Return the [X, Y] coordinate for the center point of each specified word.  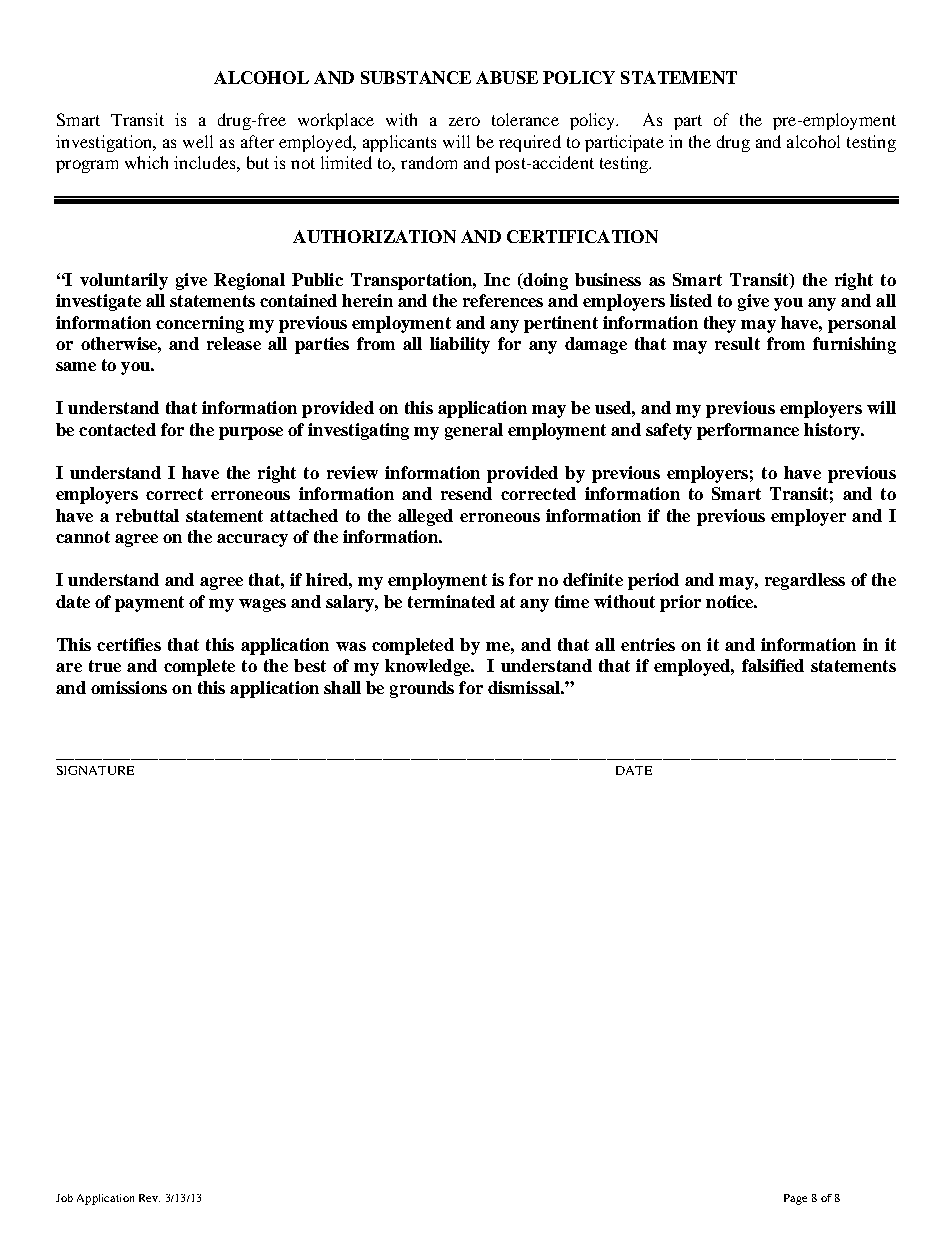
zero [464, 121]
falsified [773, 665]
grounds [422, 689]
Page [795, 1199]
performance [748, 431]
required [530, 143]
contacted [117, 429]
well [198, 141]
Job [64, 1198]
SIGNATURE [95, 770]
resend [466, 493]
